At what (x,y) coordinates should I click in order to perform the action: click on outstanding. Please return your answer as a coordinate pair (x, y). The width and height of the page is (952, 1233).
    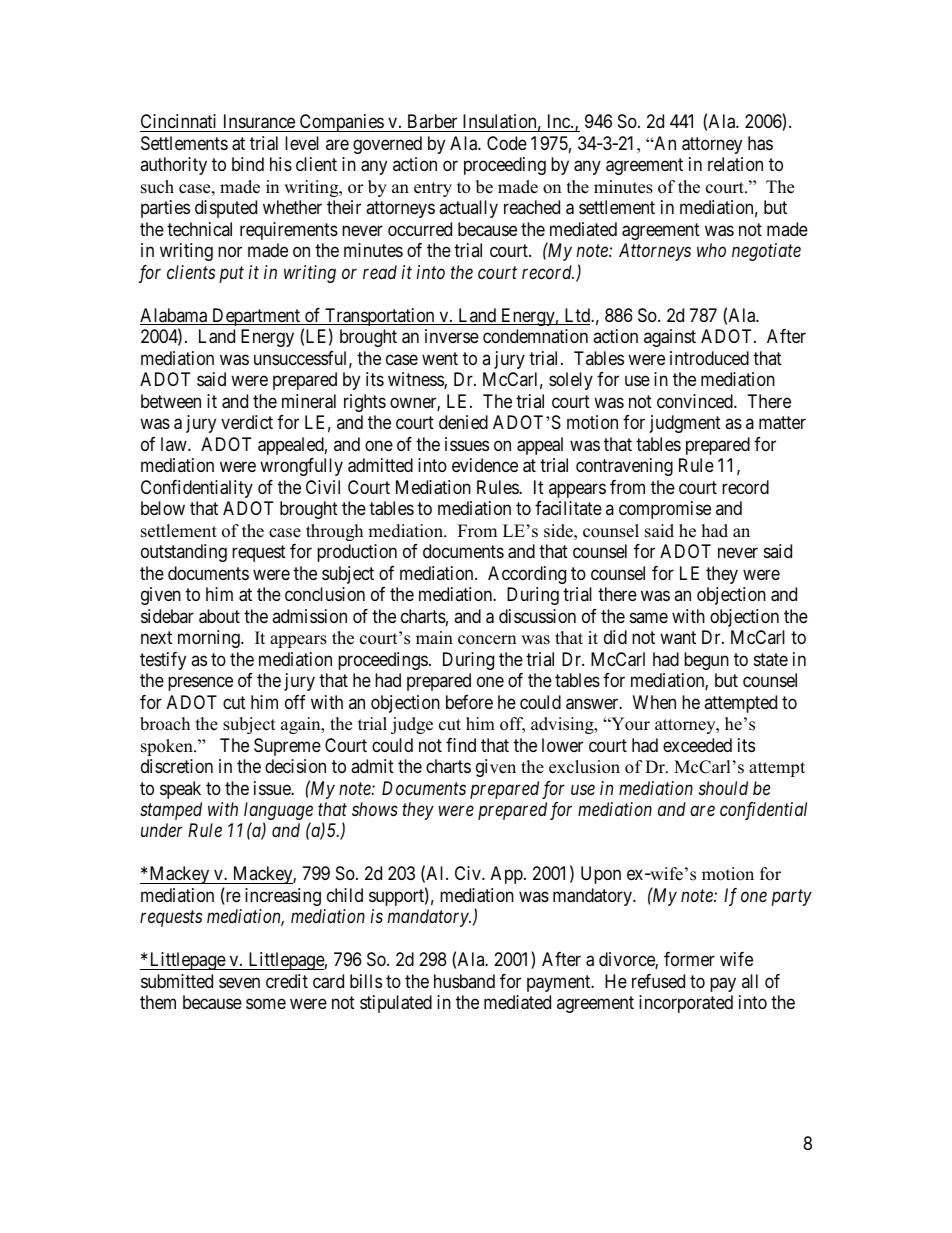
    Looking at the image, I should click on (184, 553).
